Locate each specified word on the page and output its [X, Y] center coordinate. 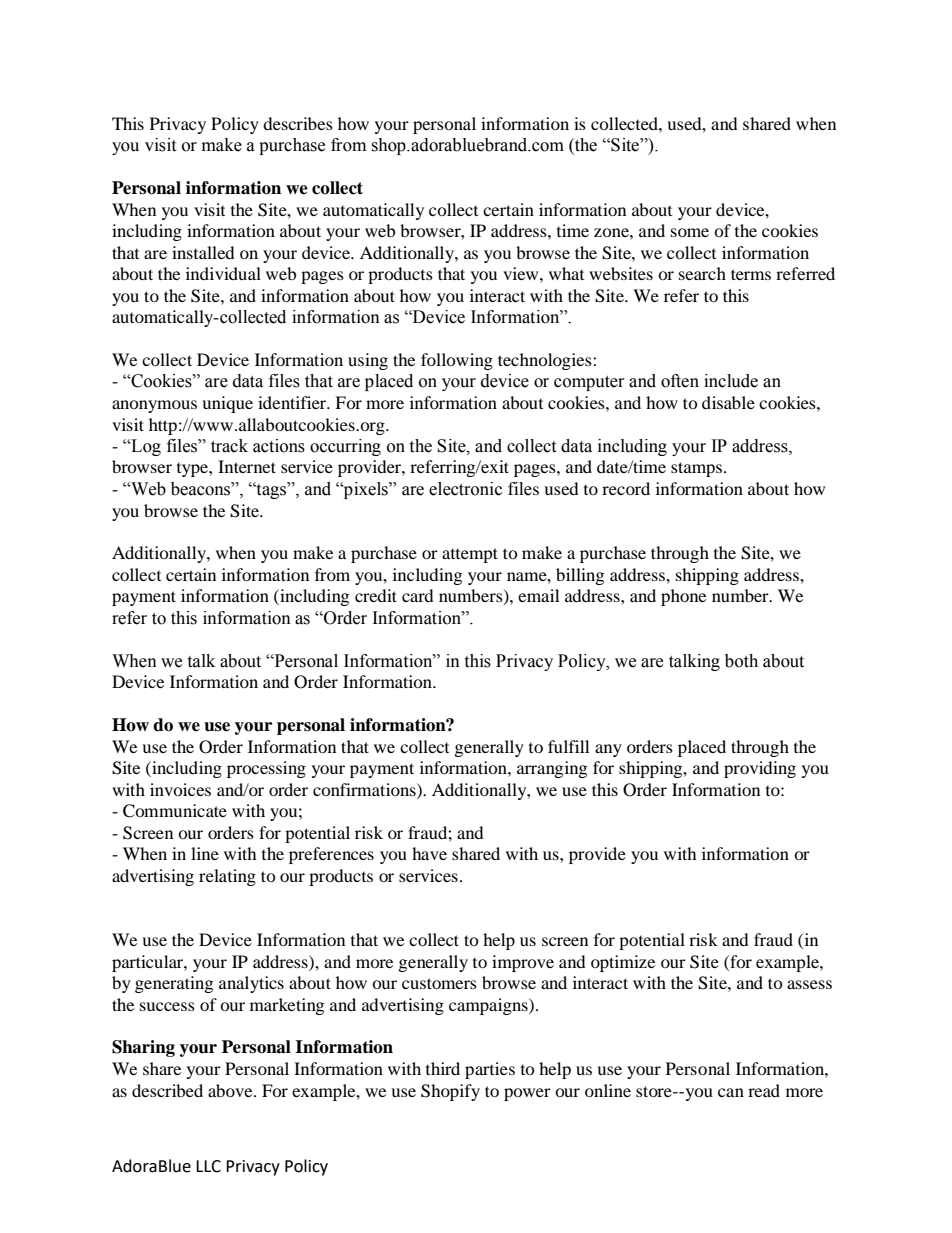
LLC [208, 1166]
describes [298, 123]
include [731, 381]
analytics [251, 984]
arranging [552, 769]
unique [227, 404]
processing [266, 769]
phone [683, 597]
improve [523, 963]
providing [760, 769]
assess [809, 984]
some [690, 232]
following [457, 361]
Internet [247, 466]
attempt [470, 555]
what [566, 273]
